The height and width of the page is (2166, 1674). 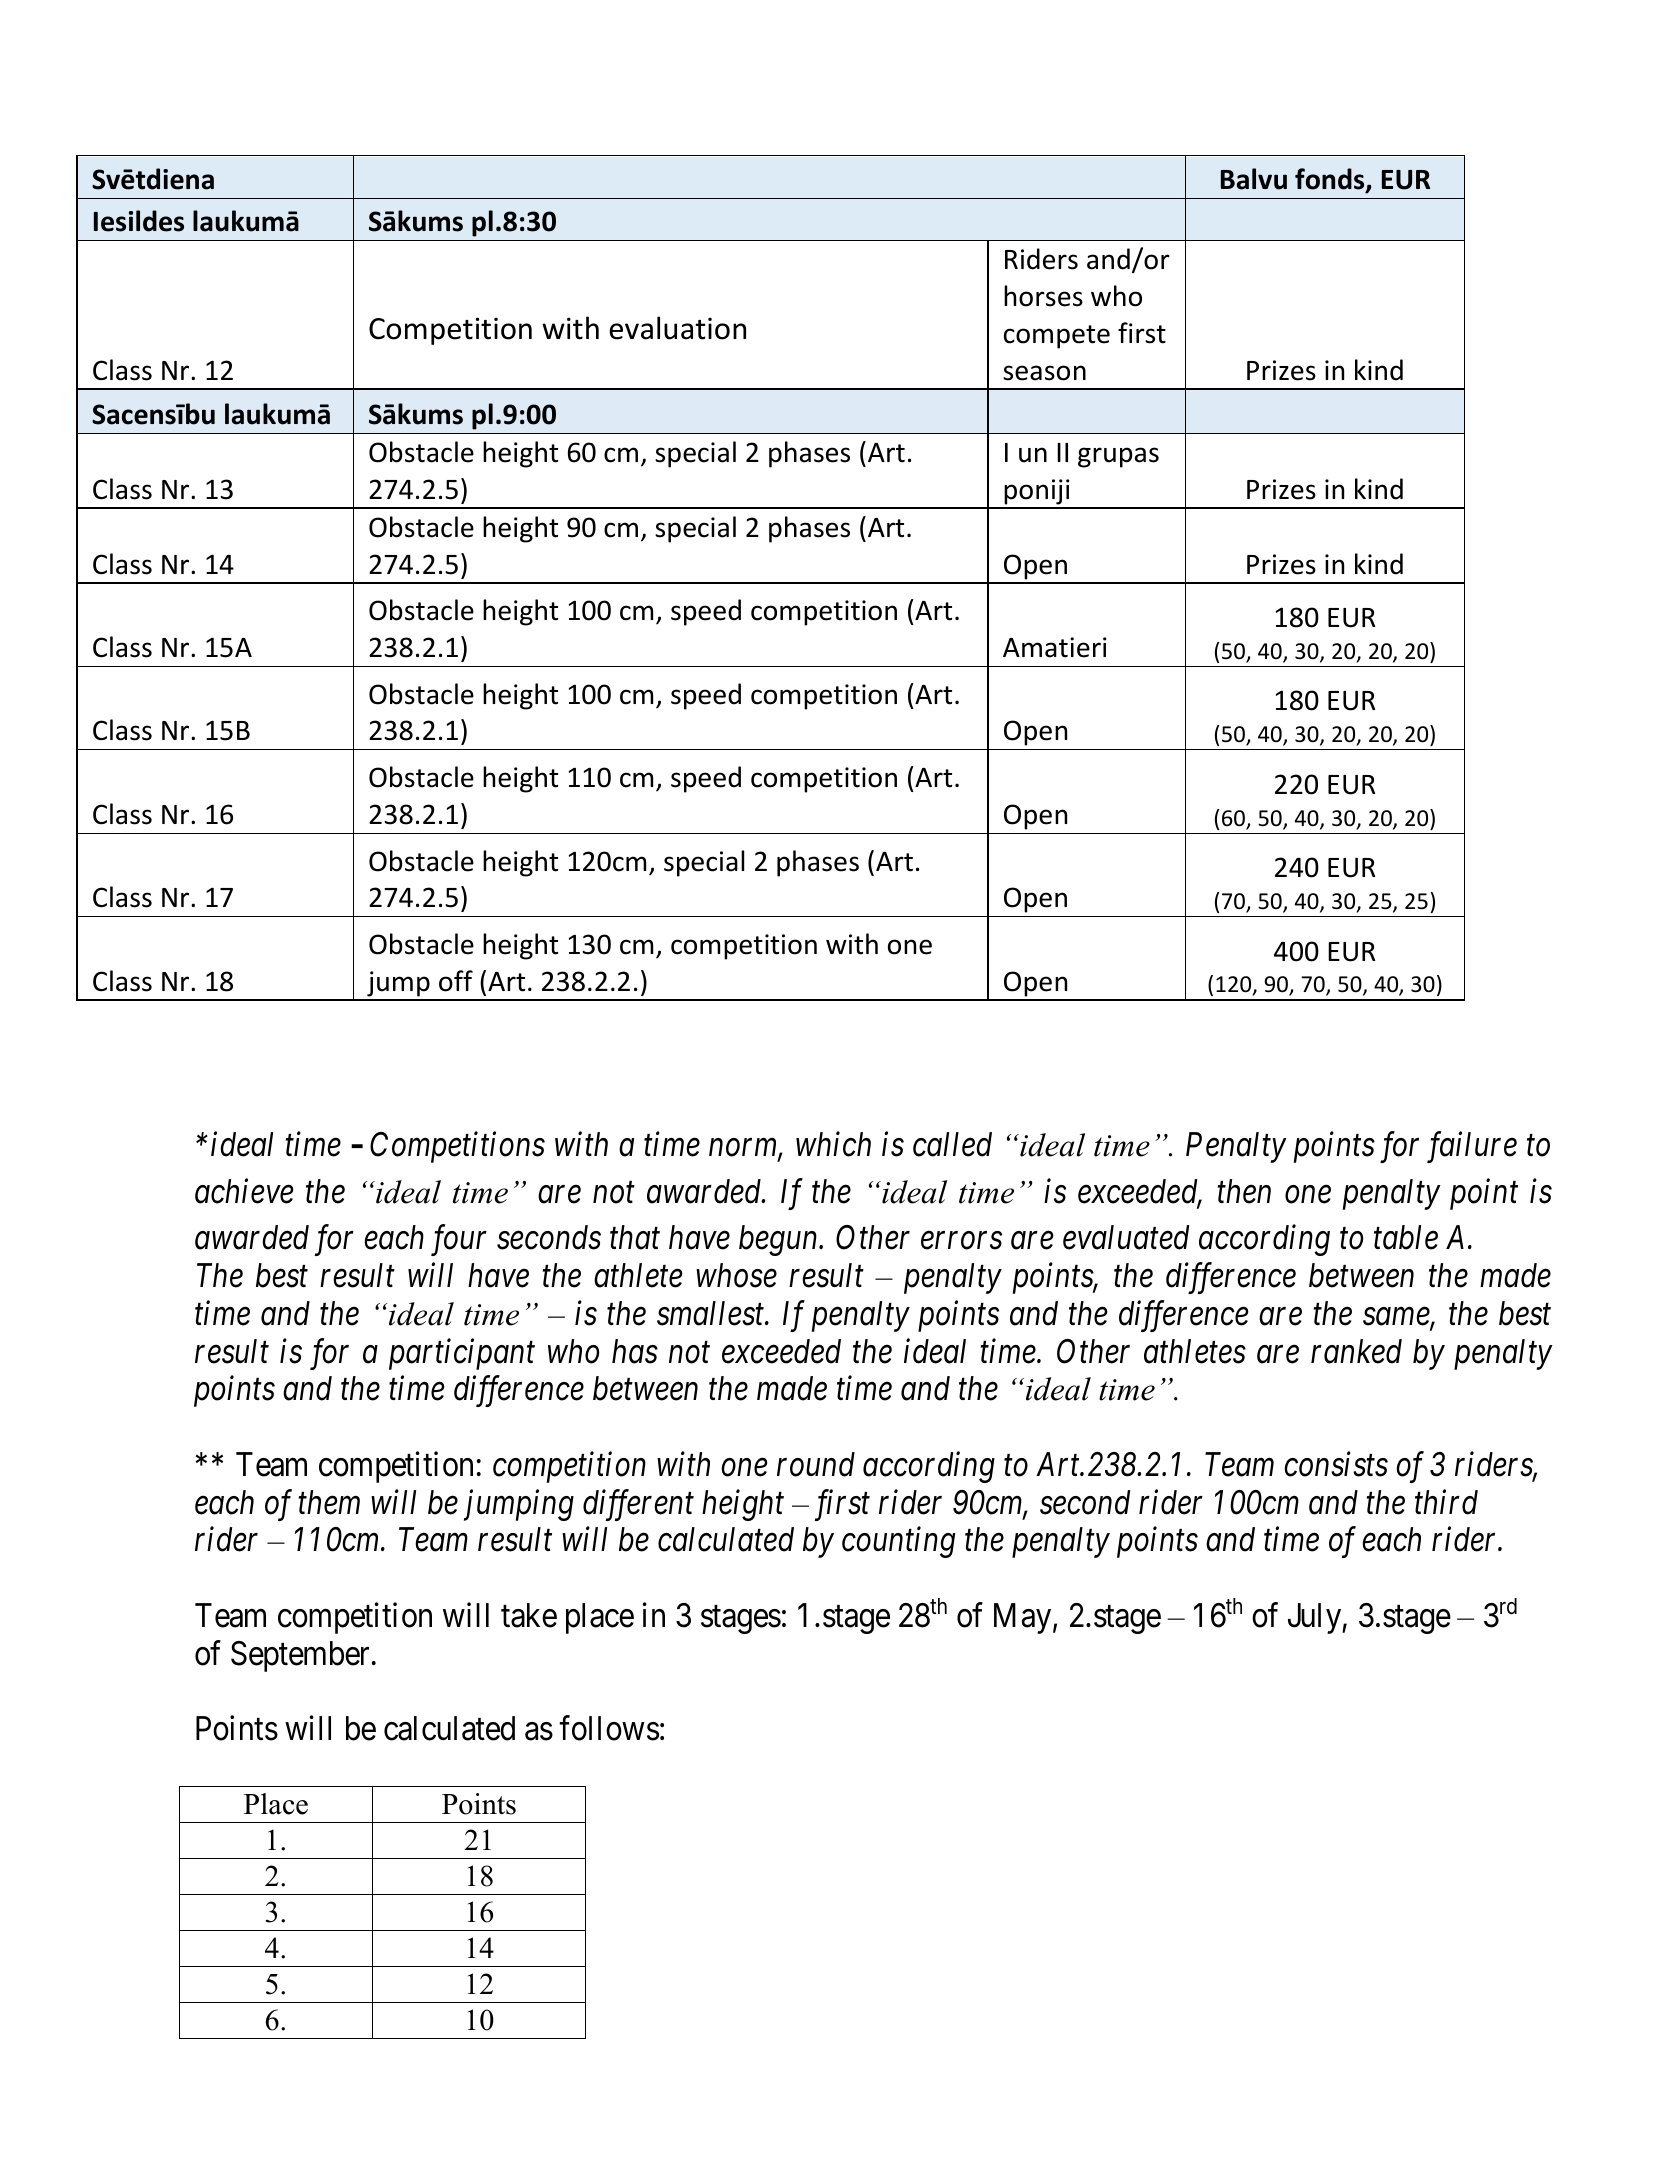 I want to click on off, so click(x=456, y=981).
